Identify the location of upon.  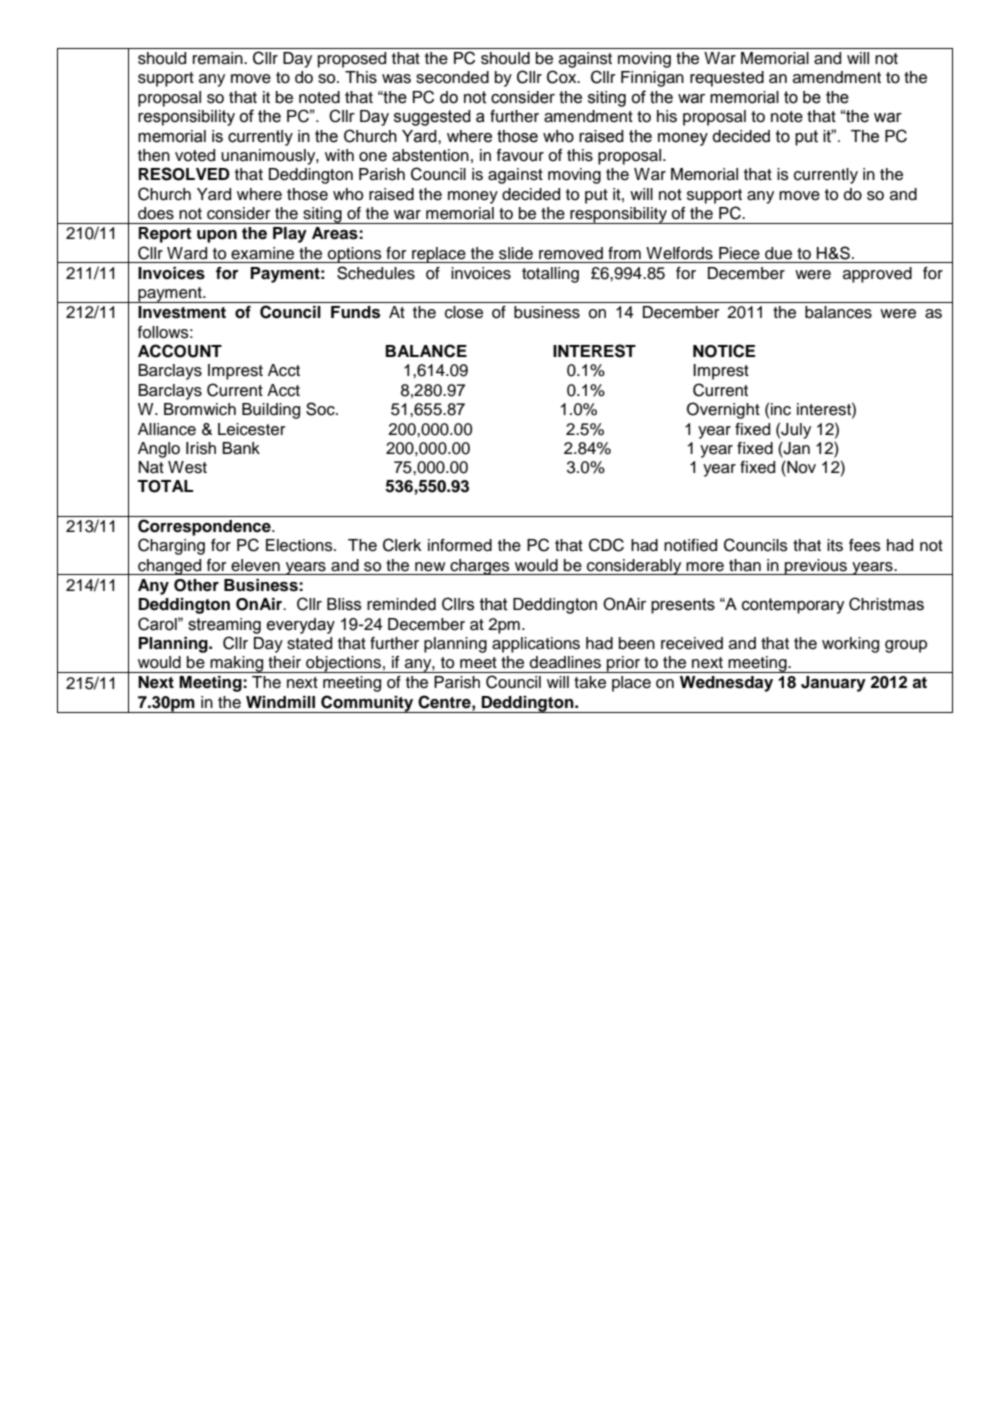
(217, 236).
